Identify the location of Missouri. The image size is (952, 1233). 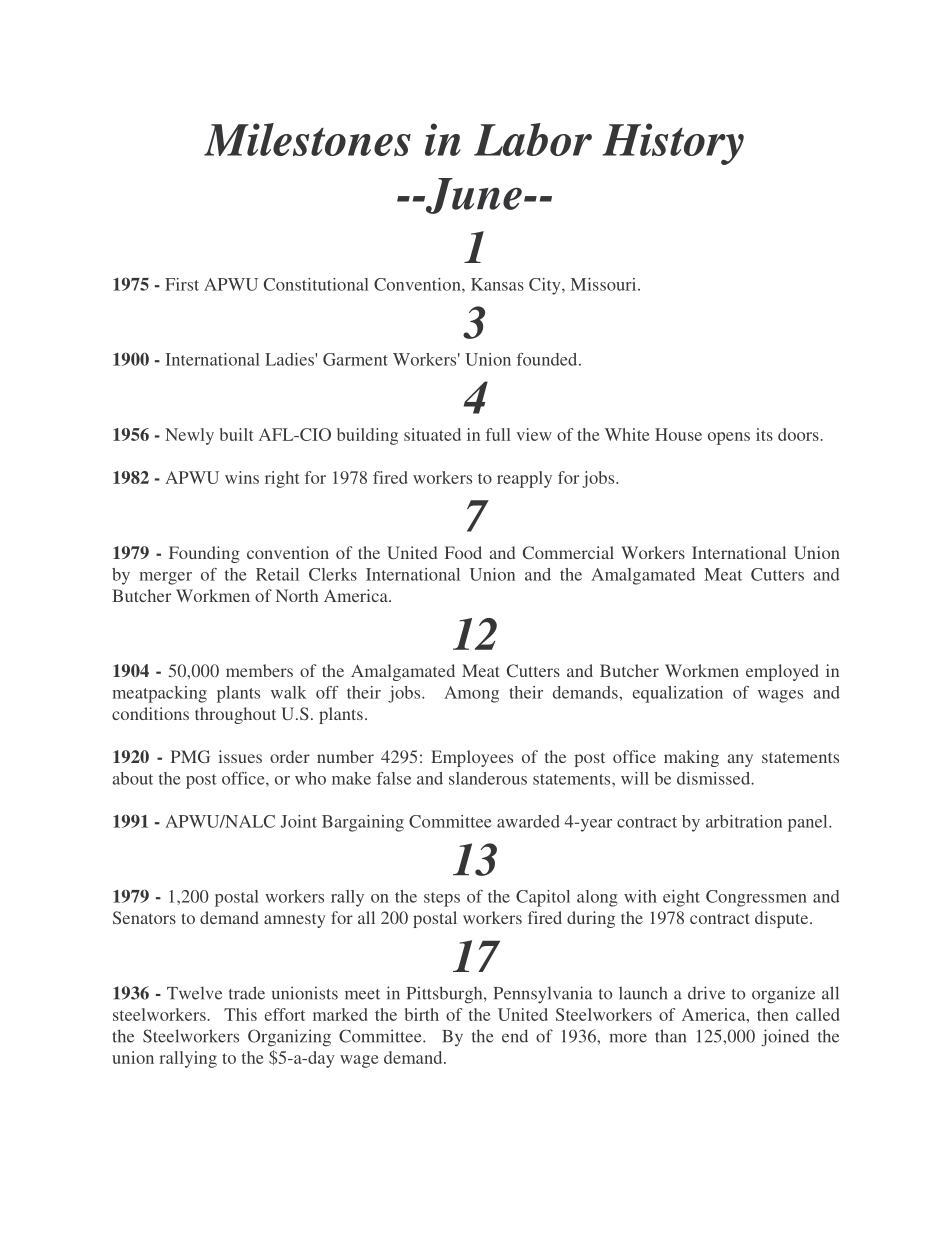
(605, 284).
